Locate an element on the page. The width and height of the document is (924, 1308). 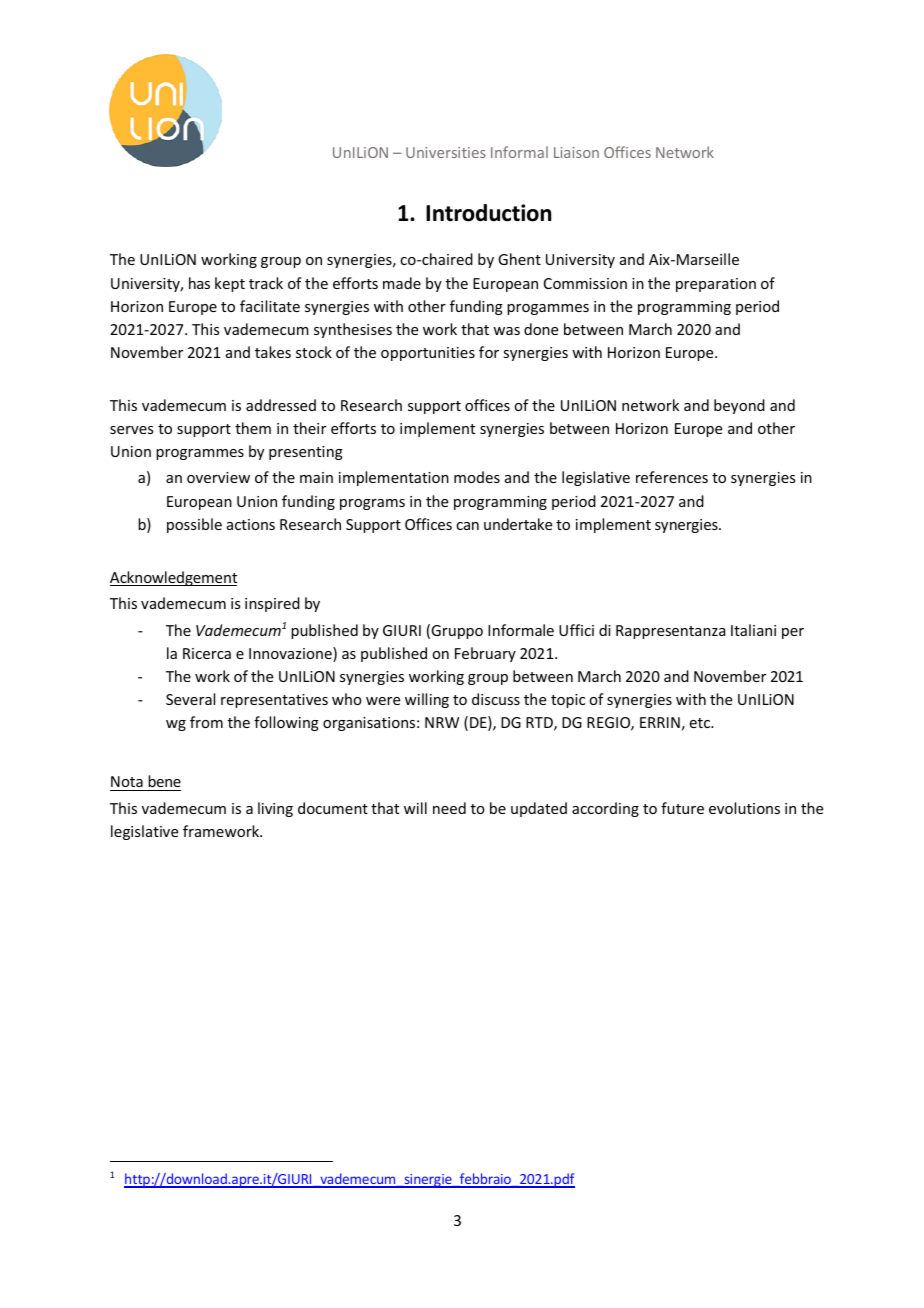
Liaison is located at coordinates (576, 152).
